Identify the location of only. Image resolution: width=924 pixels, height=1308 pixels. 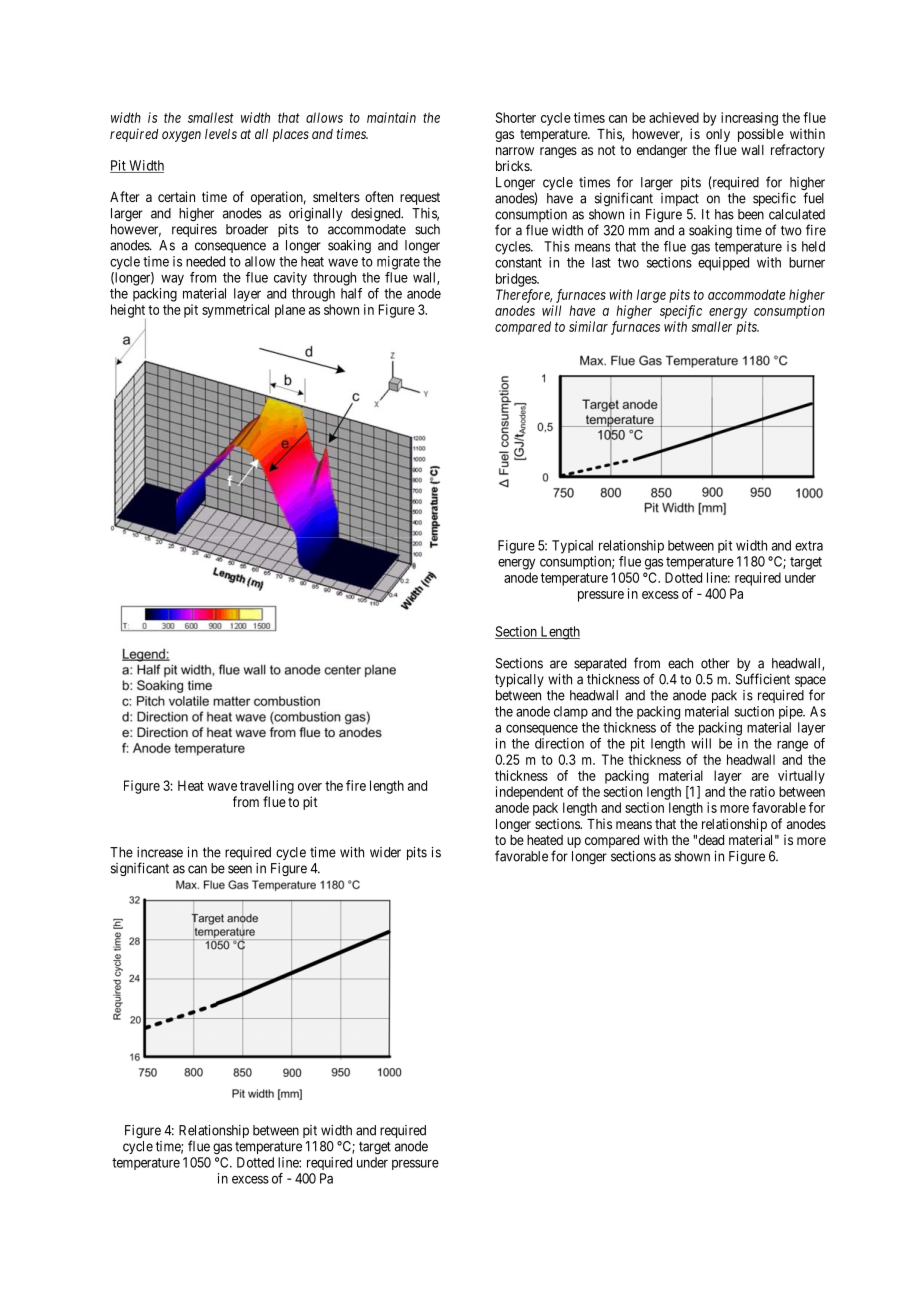
(718, 135).
